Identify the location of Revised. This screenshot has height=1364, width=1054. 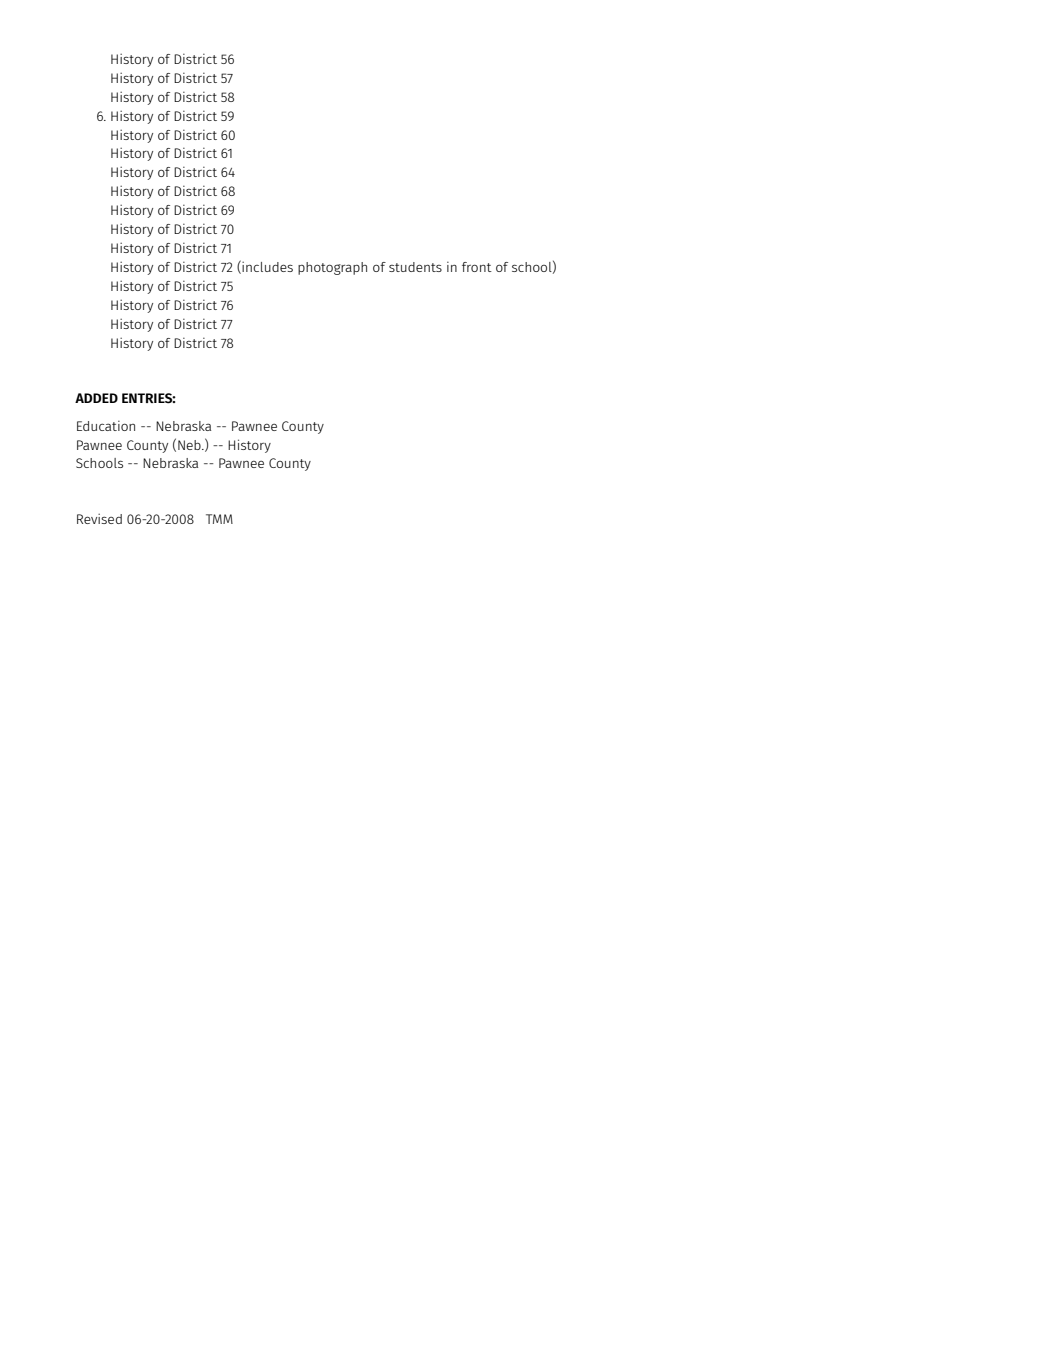
(99, 518).
